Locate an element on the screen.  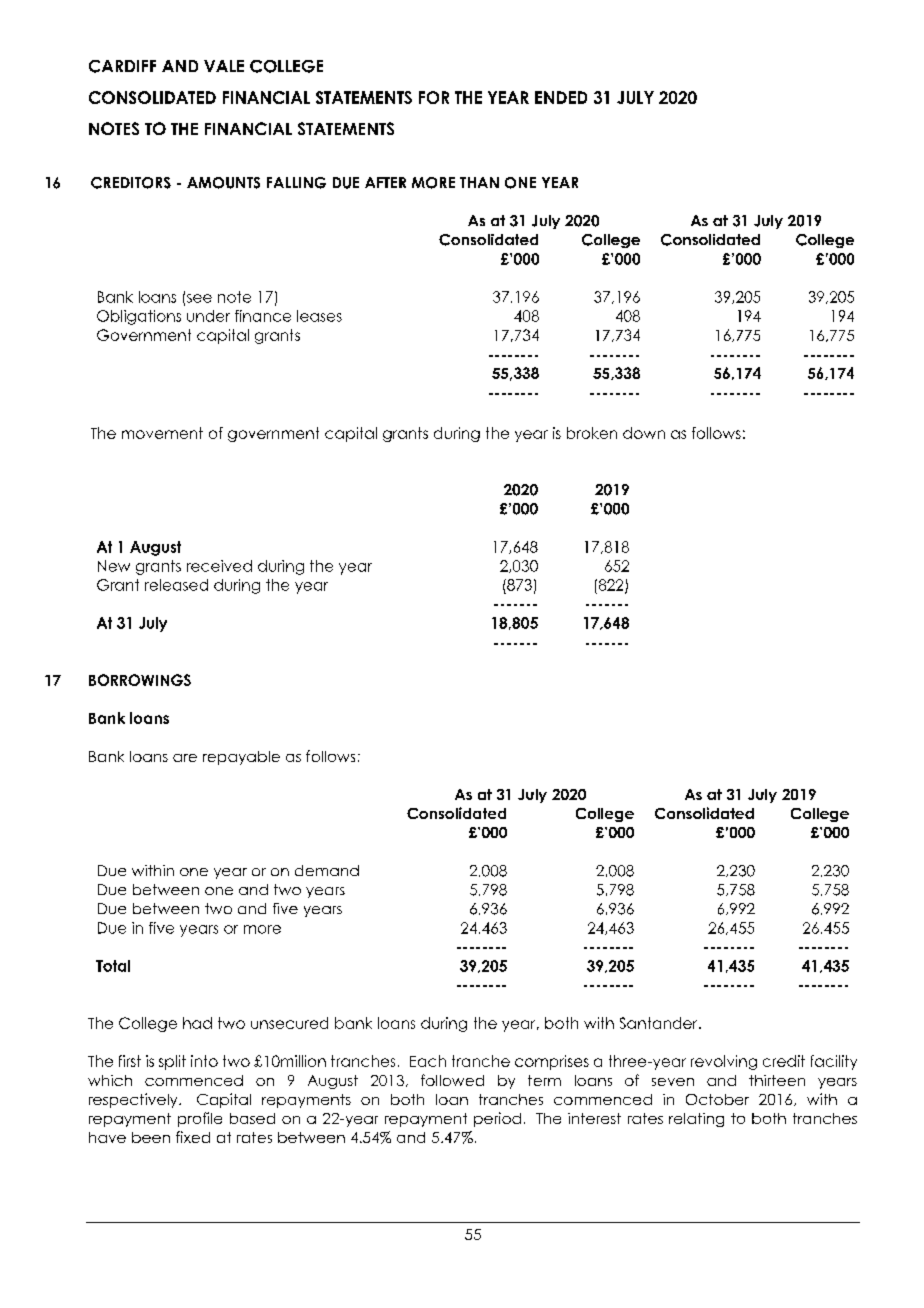
broken is located at coordinates (592, 433).
